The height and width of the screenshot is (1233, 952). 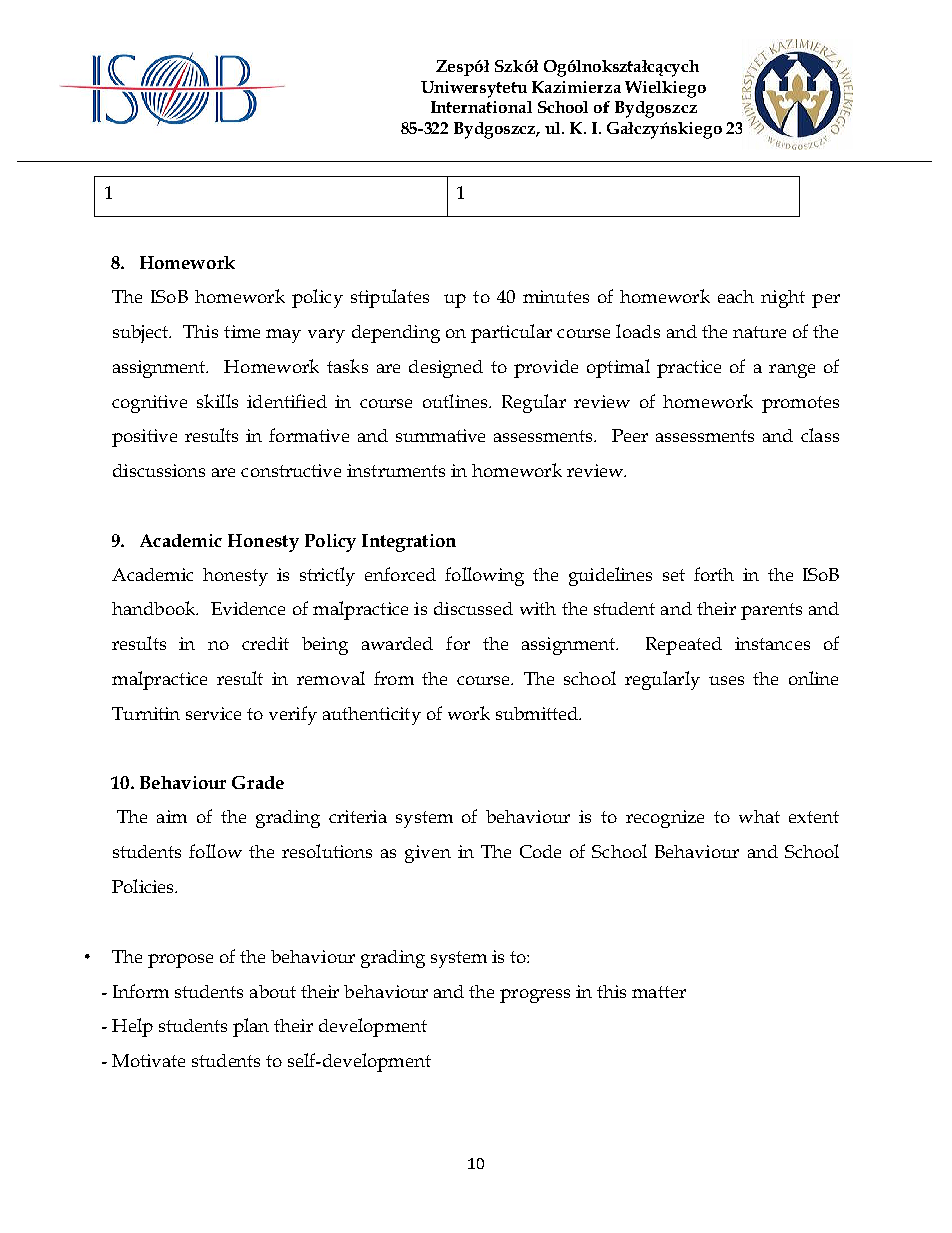 What do you see at coordinates (759, 332) in the screenshot?
I see `nature` at bounding box center [759, 332].
